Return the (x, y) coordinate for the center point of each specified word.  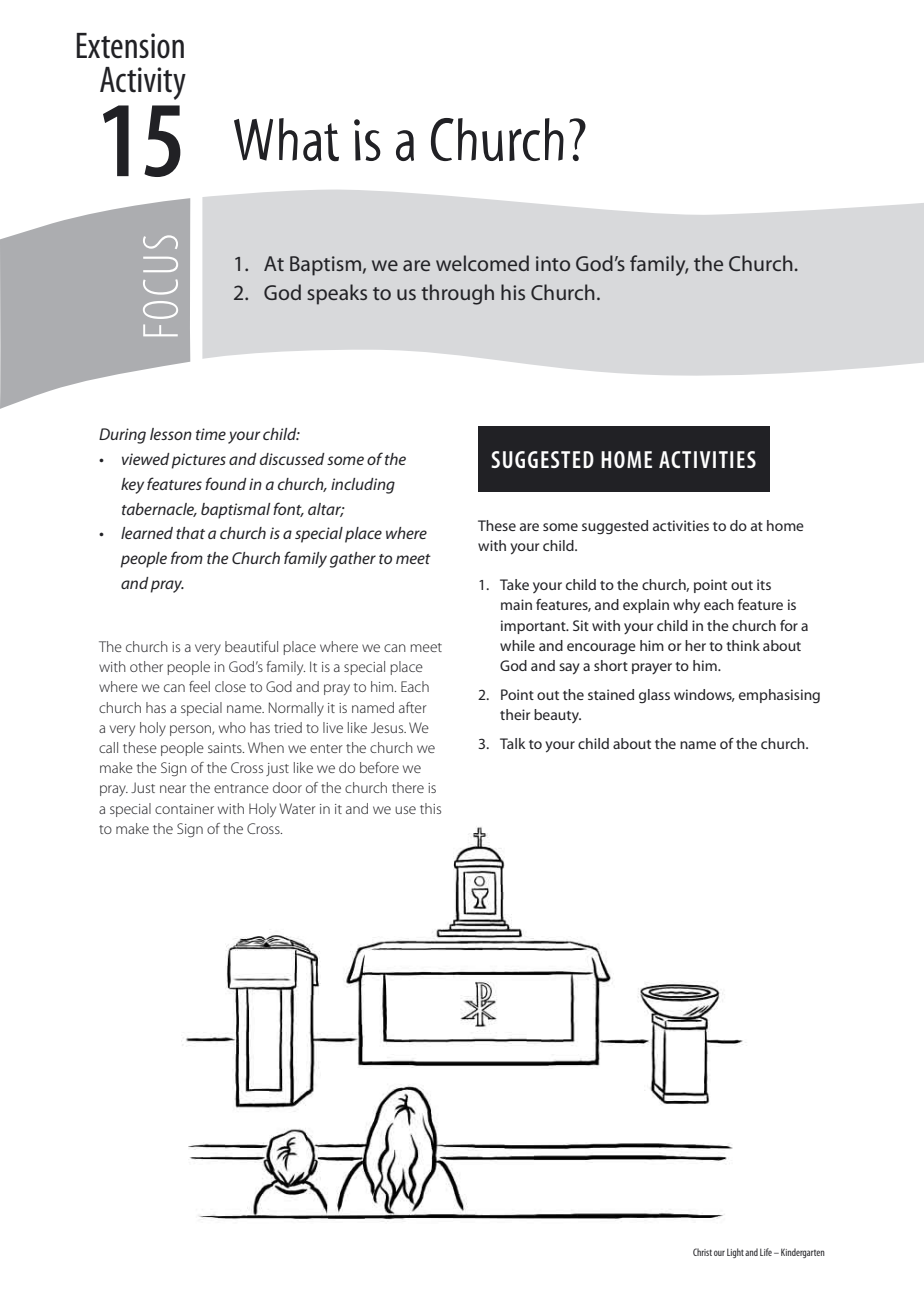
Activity (143, 83)
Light (735, 1253)
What (286, 140)
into (553, 263)
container (184, 809)
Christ (702, 1252)
